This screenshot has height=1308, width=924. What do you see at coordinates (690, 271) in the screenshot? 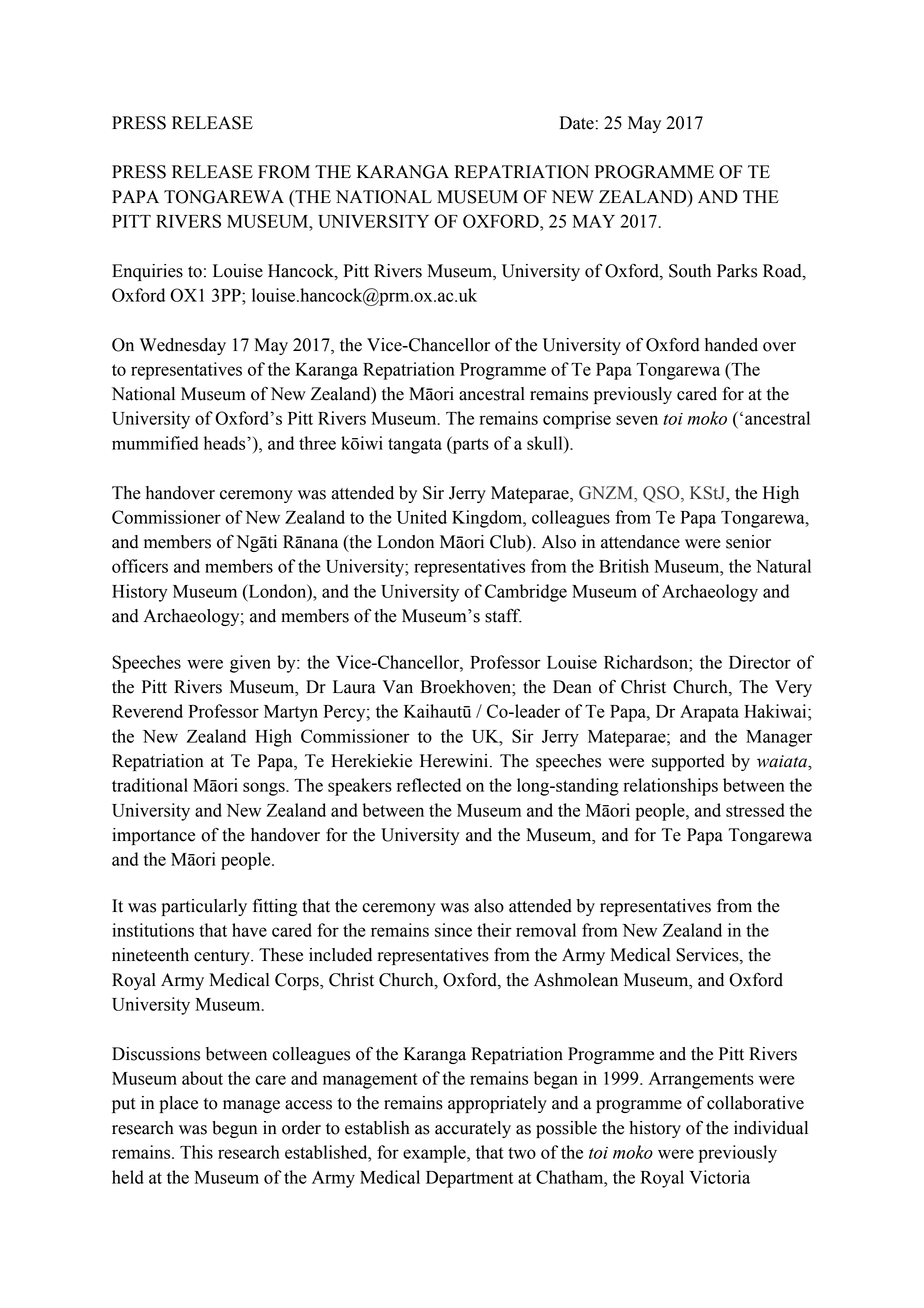
I see `South` at bounding box center [690, 271].
